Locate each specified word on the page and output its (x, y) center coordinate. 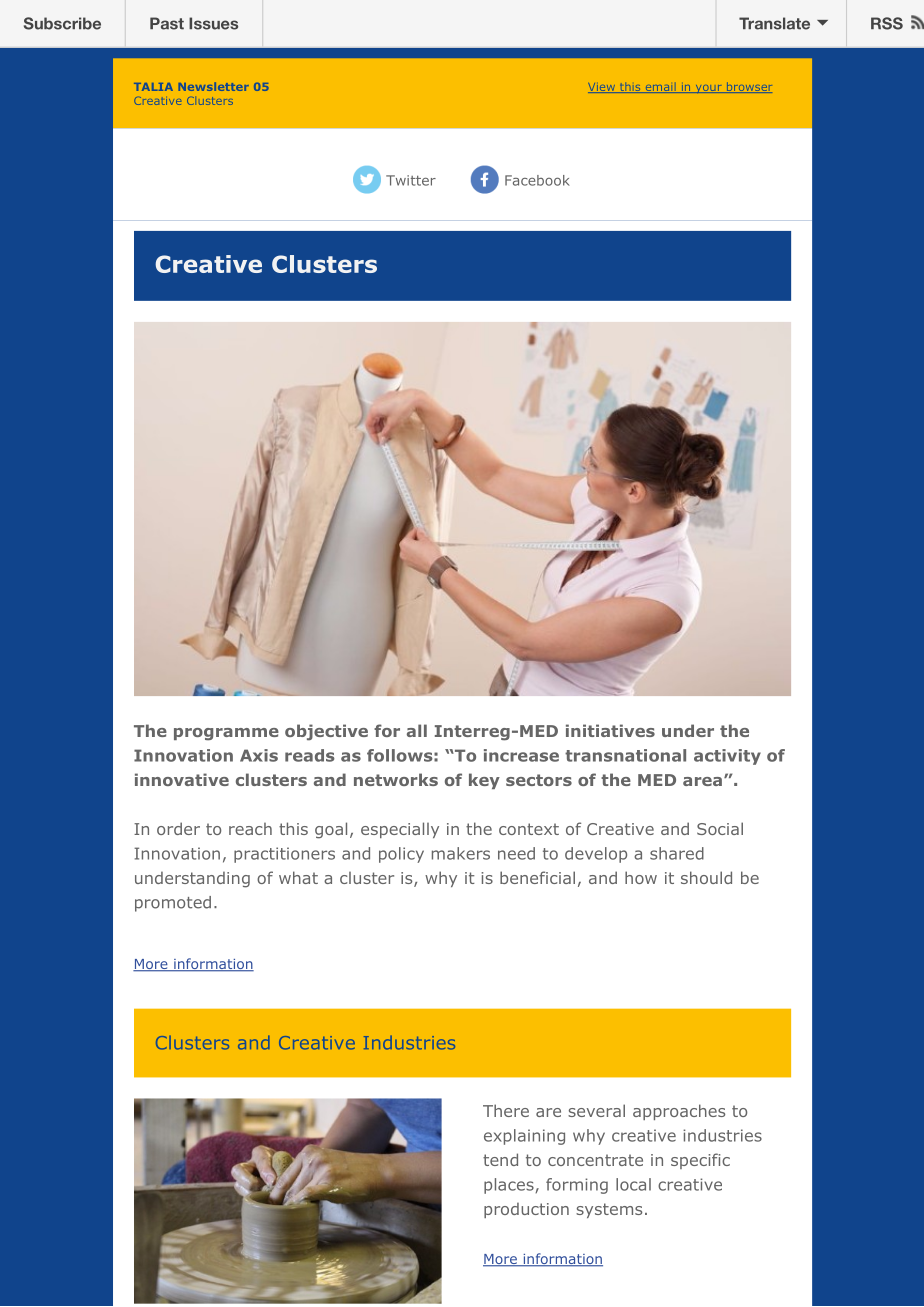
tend (500, 1159)
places (510, 1186)
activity (727, 757)
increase (521, 755)
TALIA (153, 87)
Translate (774, 23)
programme (226, 734)
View (602, 88)
